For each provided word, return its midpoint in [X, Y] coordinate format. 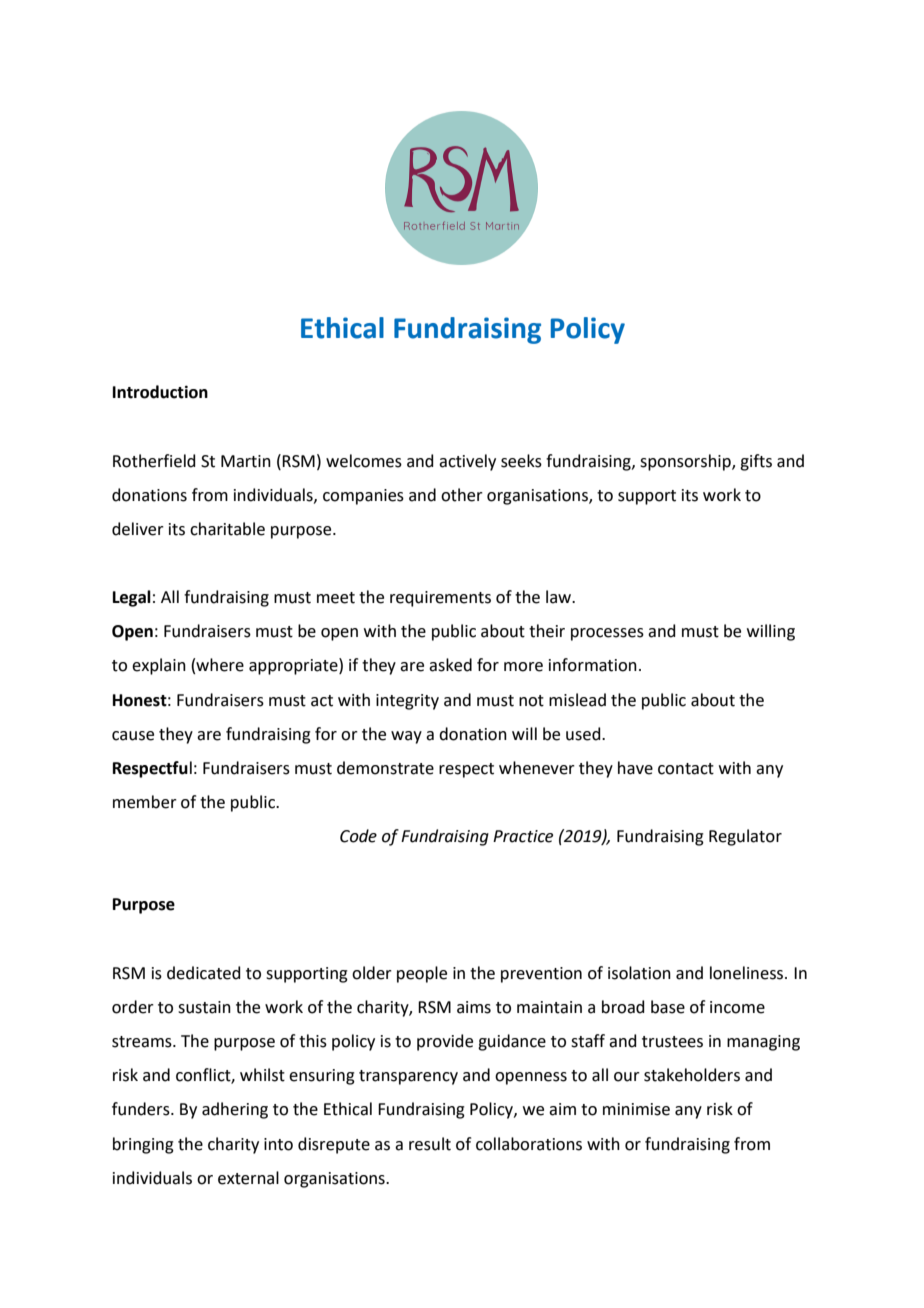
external [248, 1178]
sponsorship [686, 462]
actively [467, 462]
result [430, 1144]
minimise [636, 1109]
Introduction [160, 392]
